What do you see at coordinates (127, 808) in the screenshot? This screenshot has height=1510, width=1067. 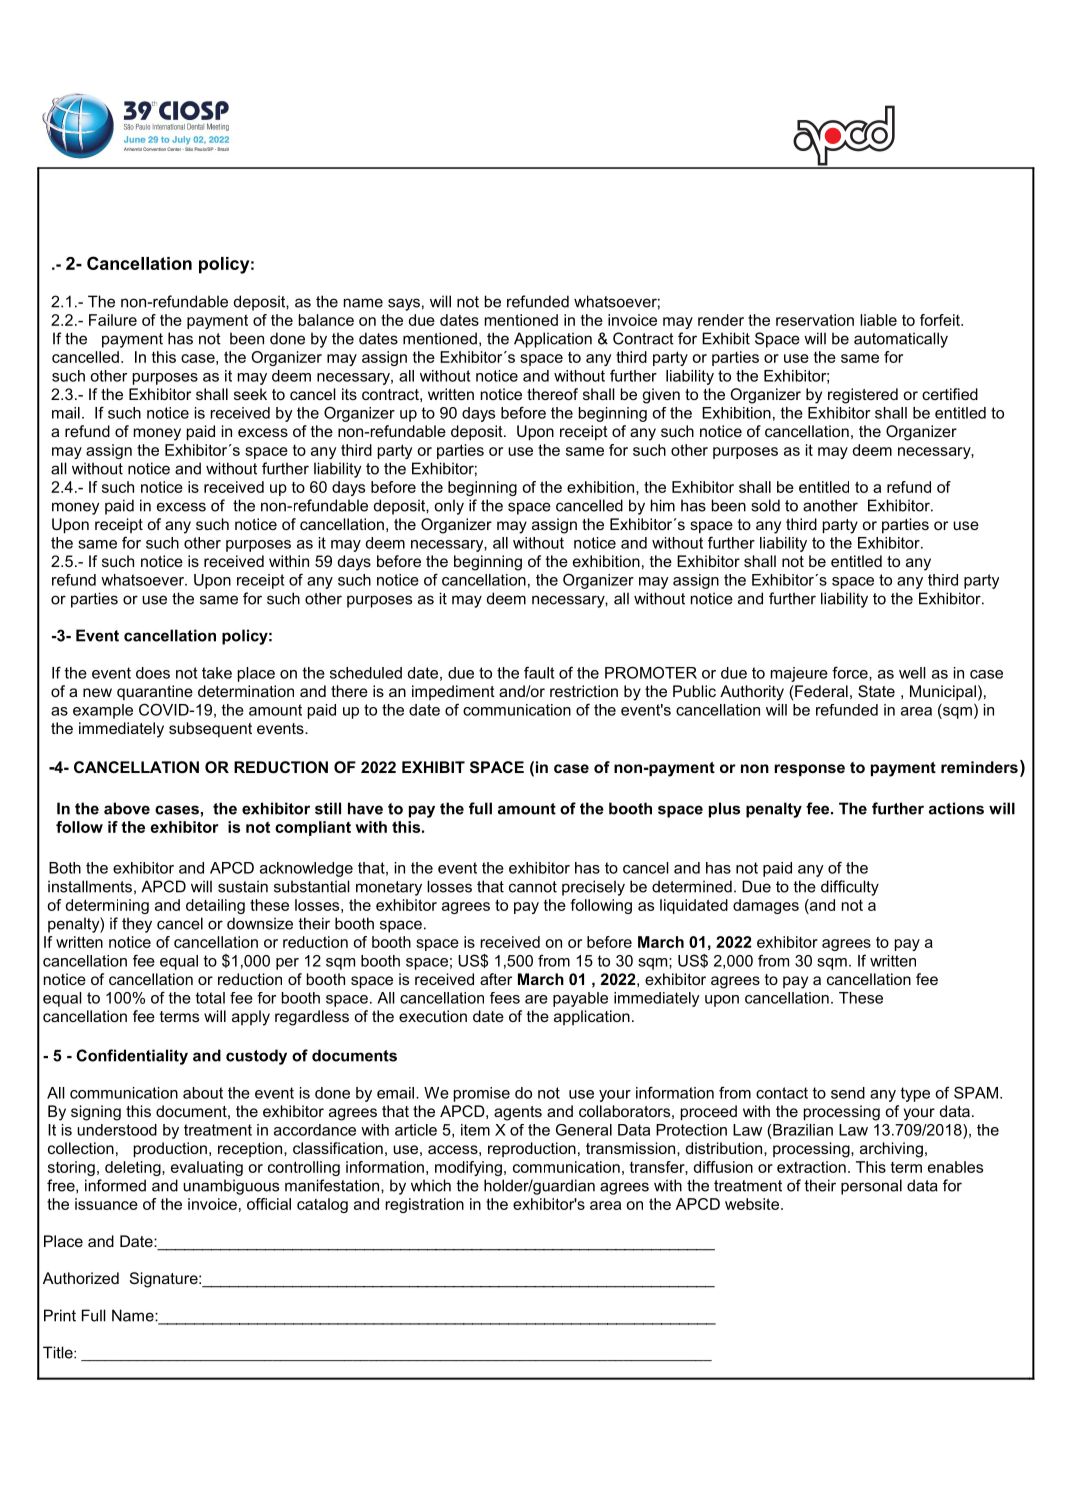 I see `above` at bounding box center [127, 808].
